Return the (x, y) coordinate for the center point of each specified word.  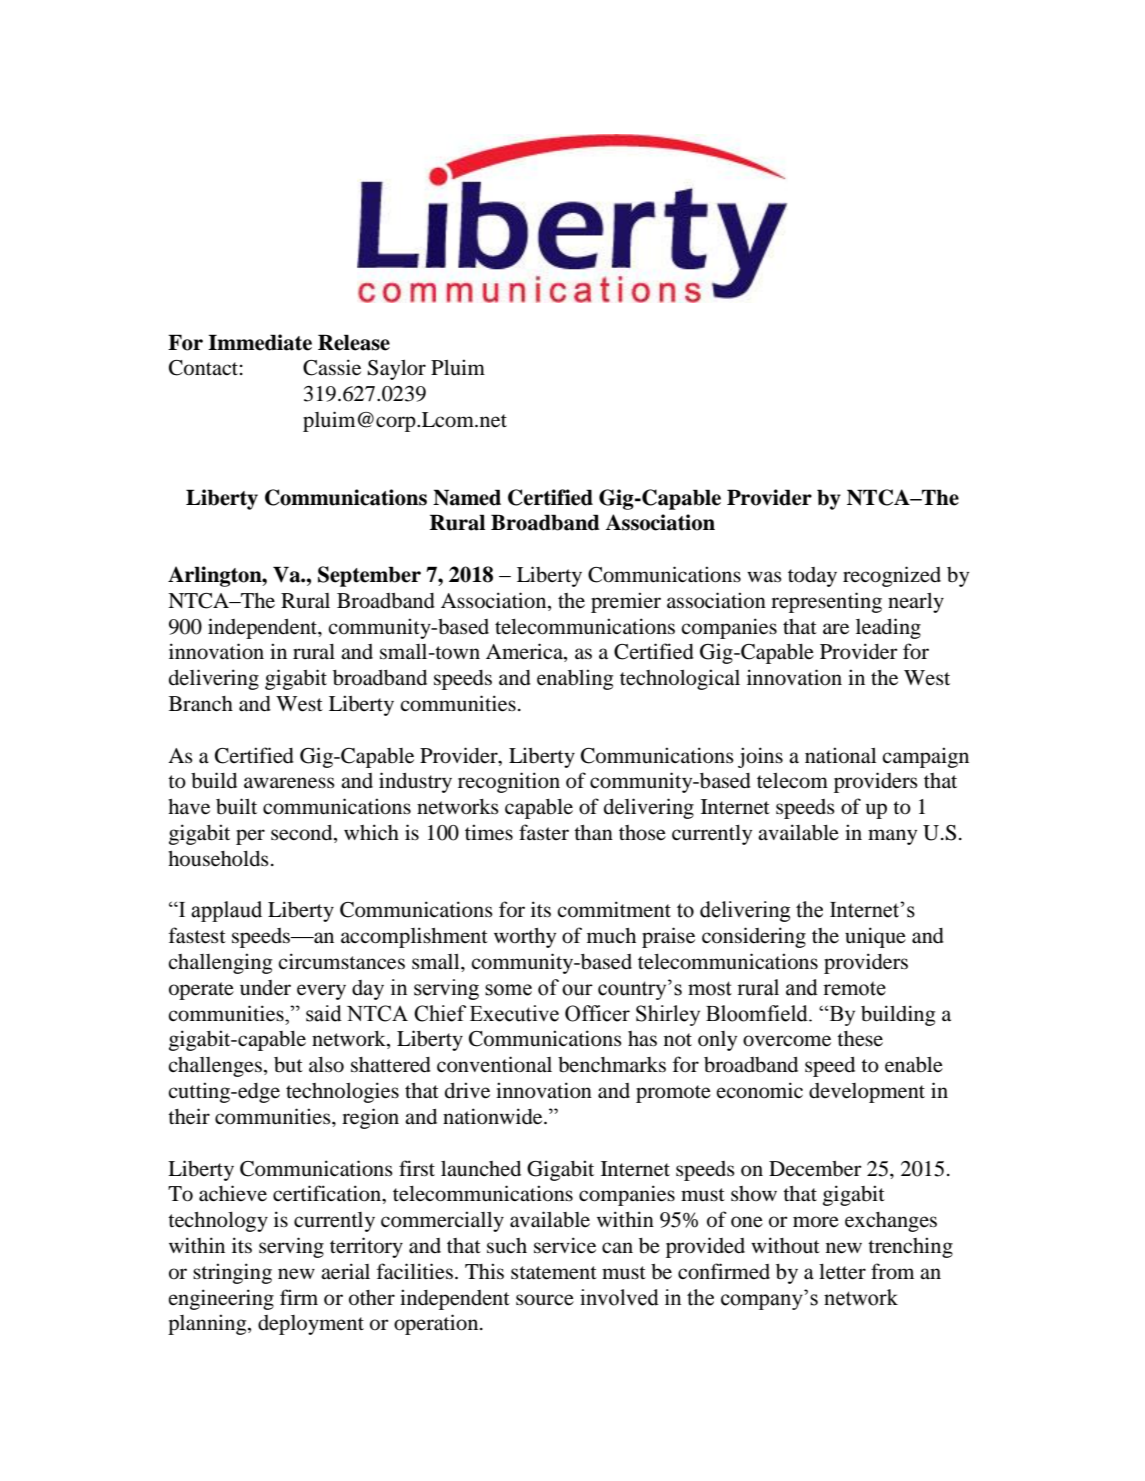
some (508, 990)
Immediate (260, 342)
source (545, 1300)
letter (842, 1272)
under (265, 988)
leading (888, 628)
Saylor (397, 370)
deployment (311, 1325)
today (812, 577)
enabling (575, 679)
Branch (201, 704)
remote (854, 988)
